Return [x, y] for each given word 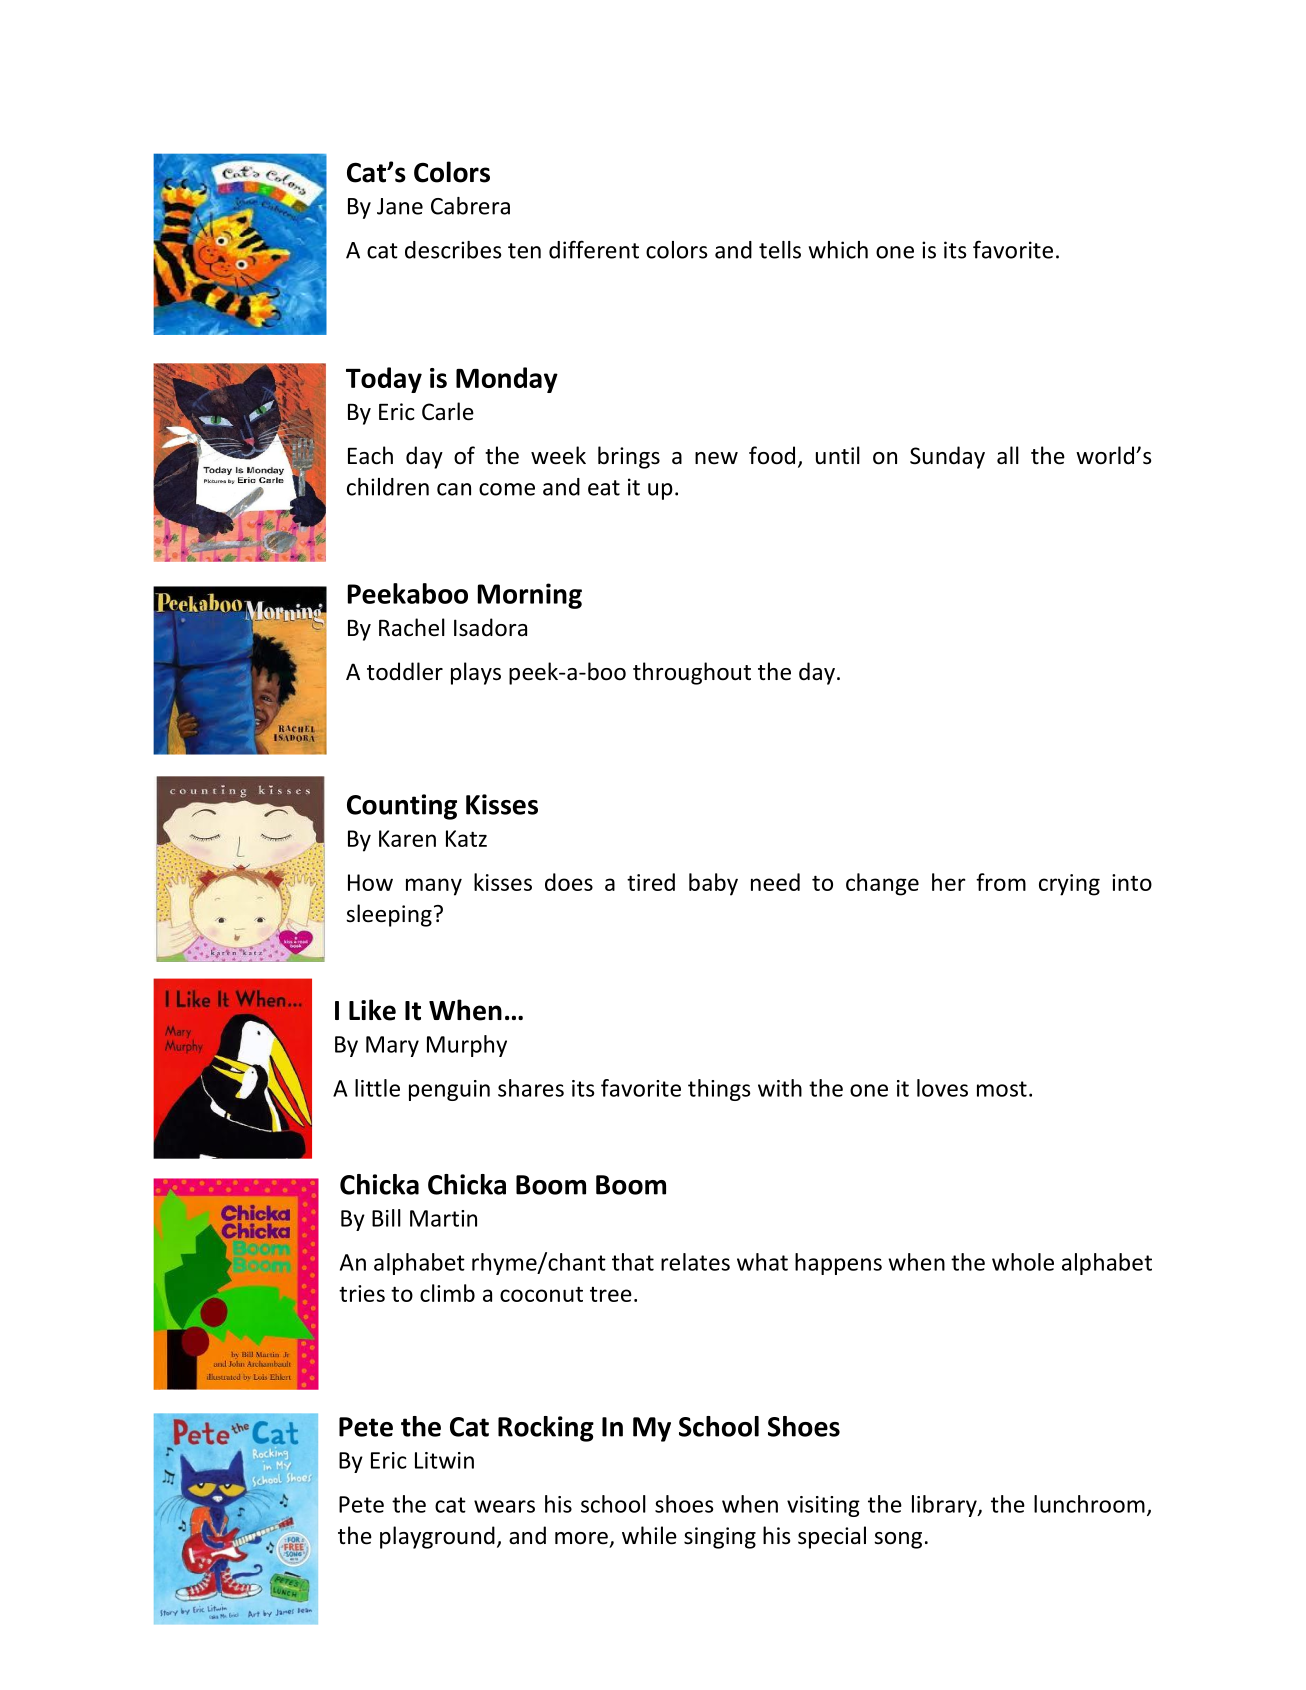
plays [476, 673]
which [838, 250]
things [719, 1090]
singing [720, 1538]
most [1002, 1089]
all [1008, 455]
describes [453, 250]
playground [437, 1537]
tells [780, 250]
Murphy [467, 1046]
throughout [692, 673]
